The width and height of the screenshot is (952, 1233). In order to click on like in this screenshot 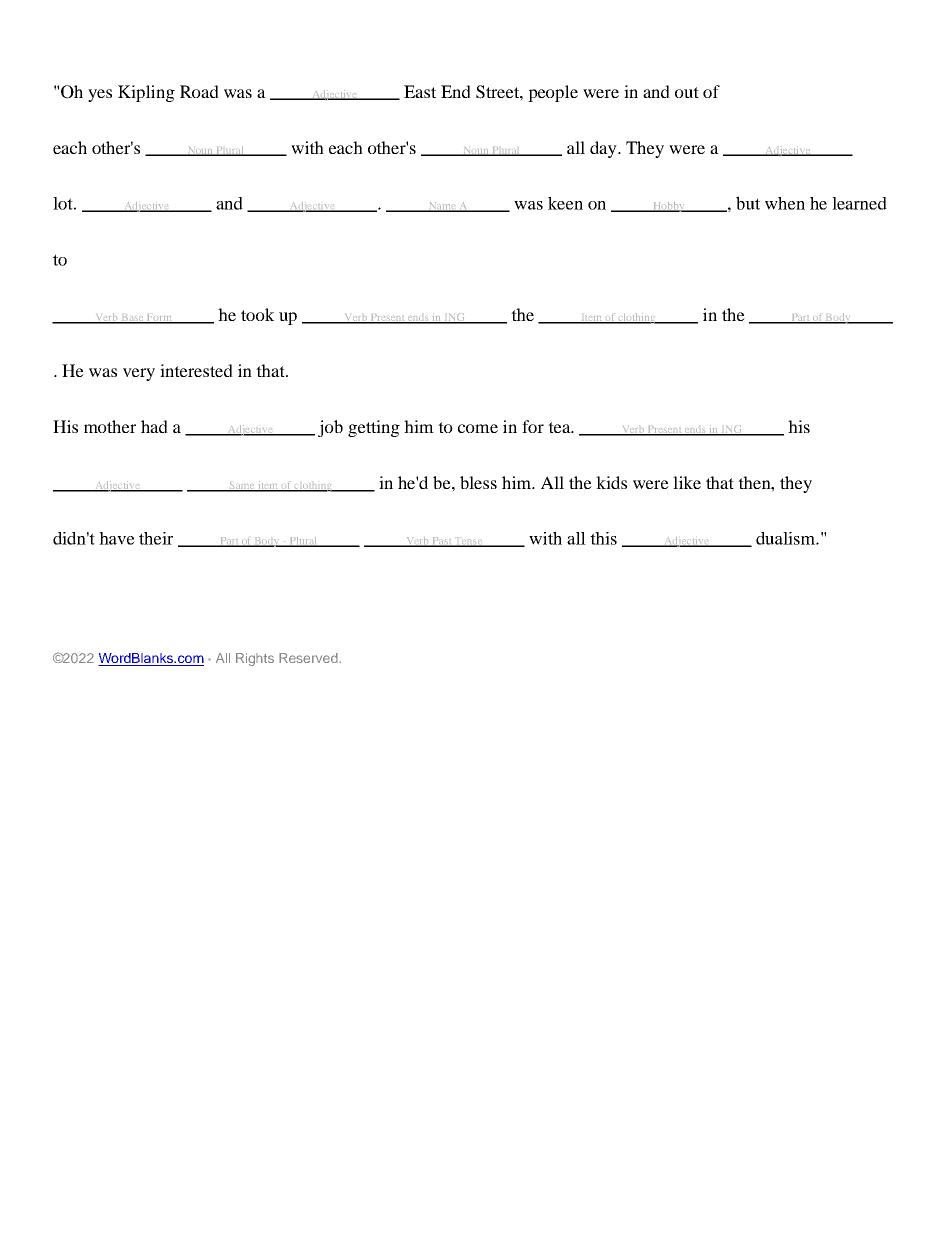, I will do `click(687, 482)`.
